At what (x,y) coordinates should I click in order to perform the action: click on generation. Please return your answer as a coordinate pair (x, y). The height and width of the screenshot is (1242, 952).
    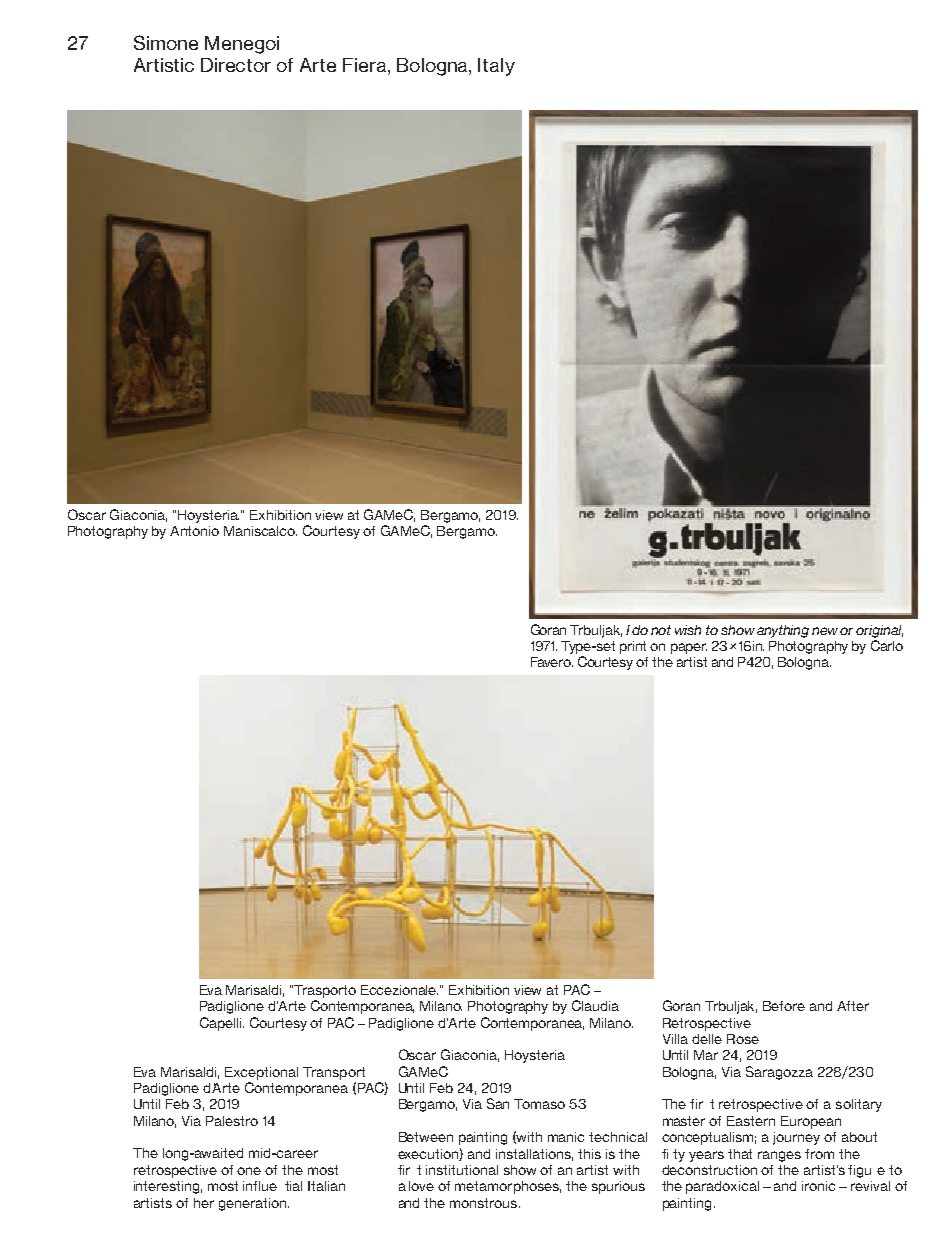
    Looking at the image, I should click on (254, 1204).
